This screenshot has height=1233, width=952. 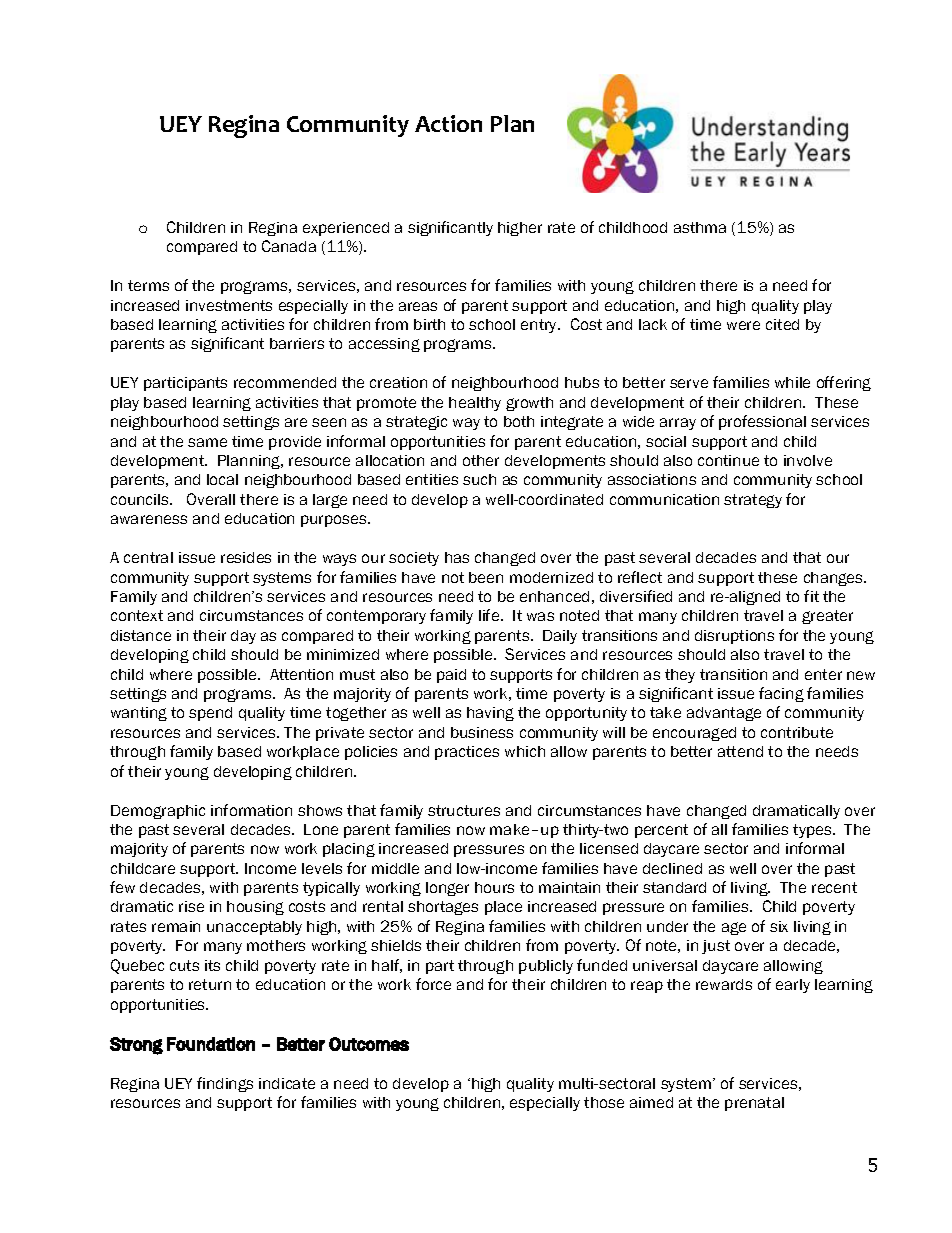 What do you see at coordinates (137, 615) in the screenshot?
I see `context` at bounding box center [137, 615].
